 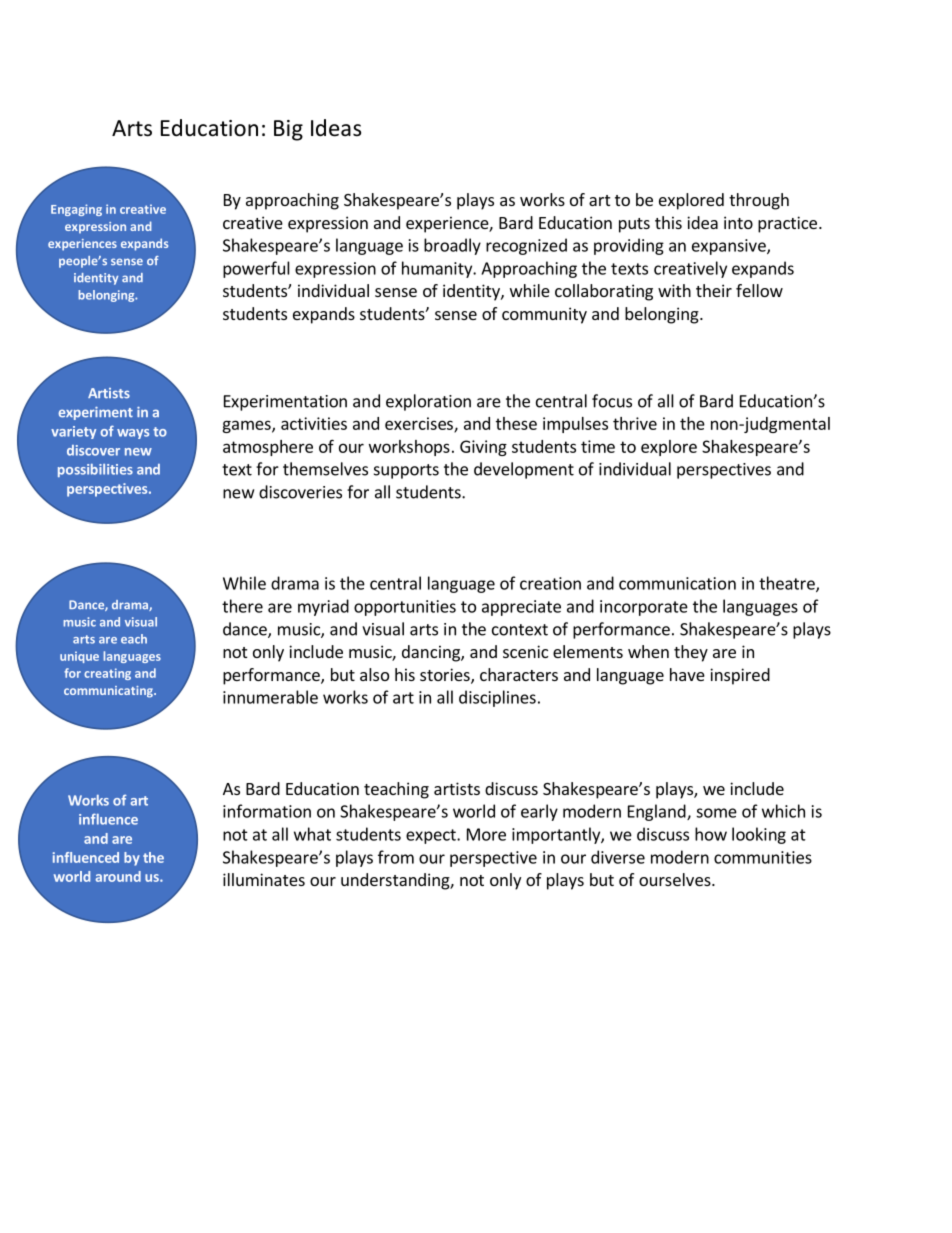 What do you see at coordinates (95, 470) in the screenshot?
I see `possibilities` at bounding box center [95, 470].
